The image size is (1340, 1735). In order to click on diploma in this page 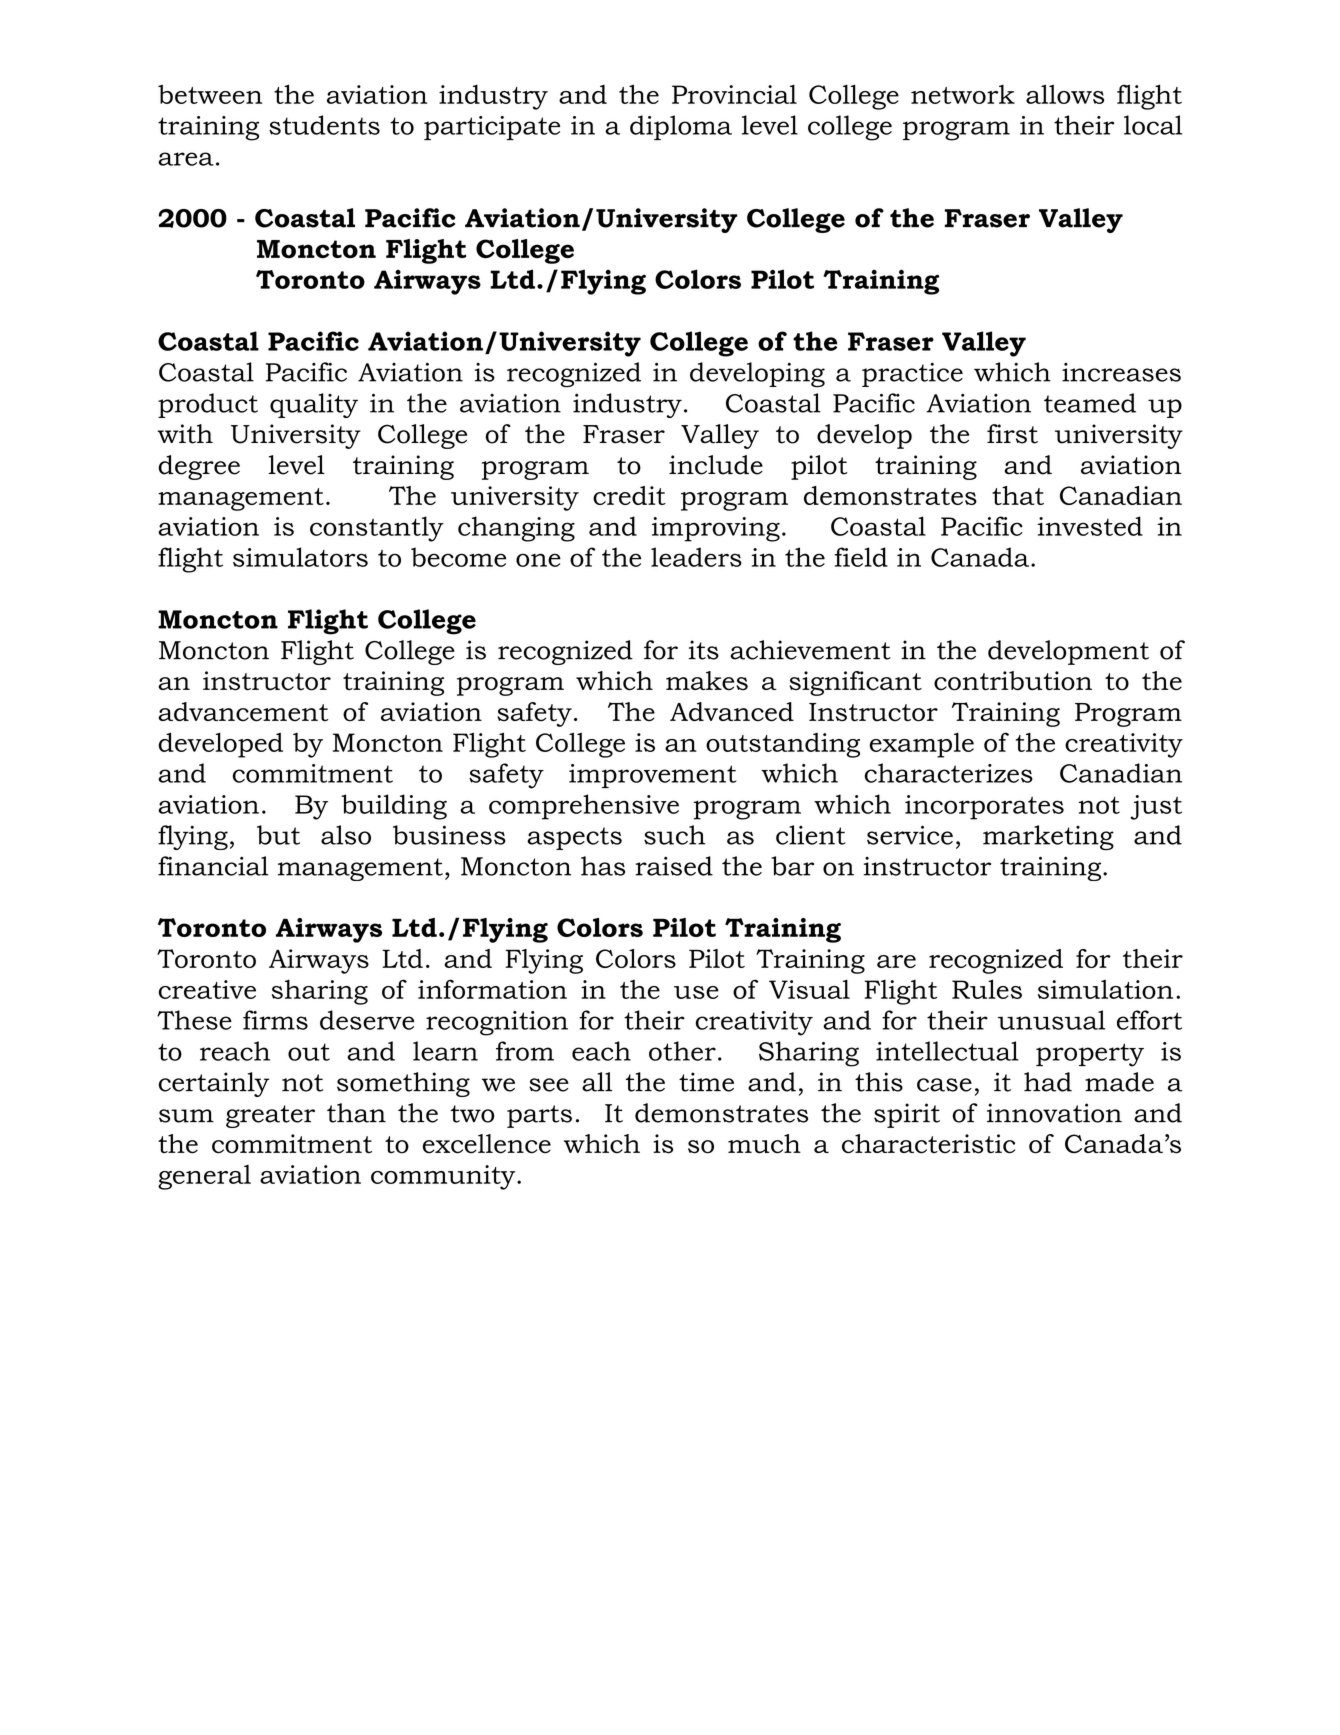, I will do `click(681, 127)`.
